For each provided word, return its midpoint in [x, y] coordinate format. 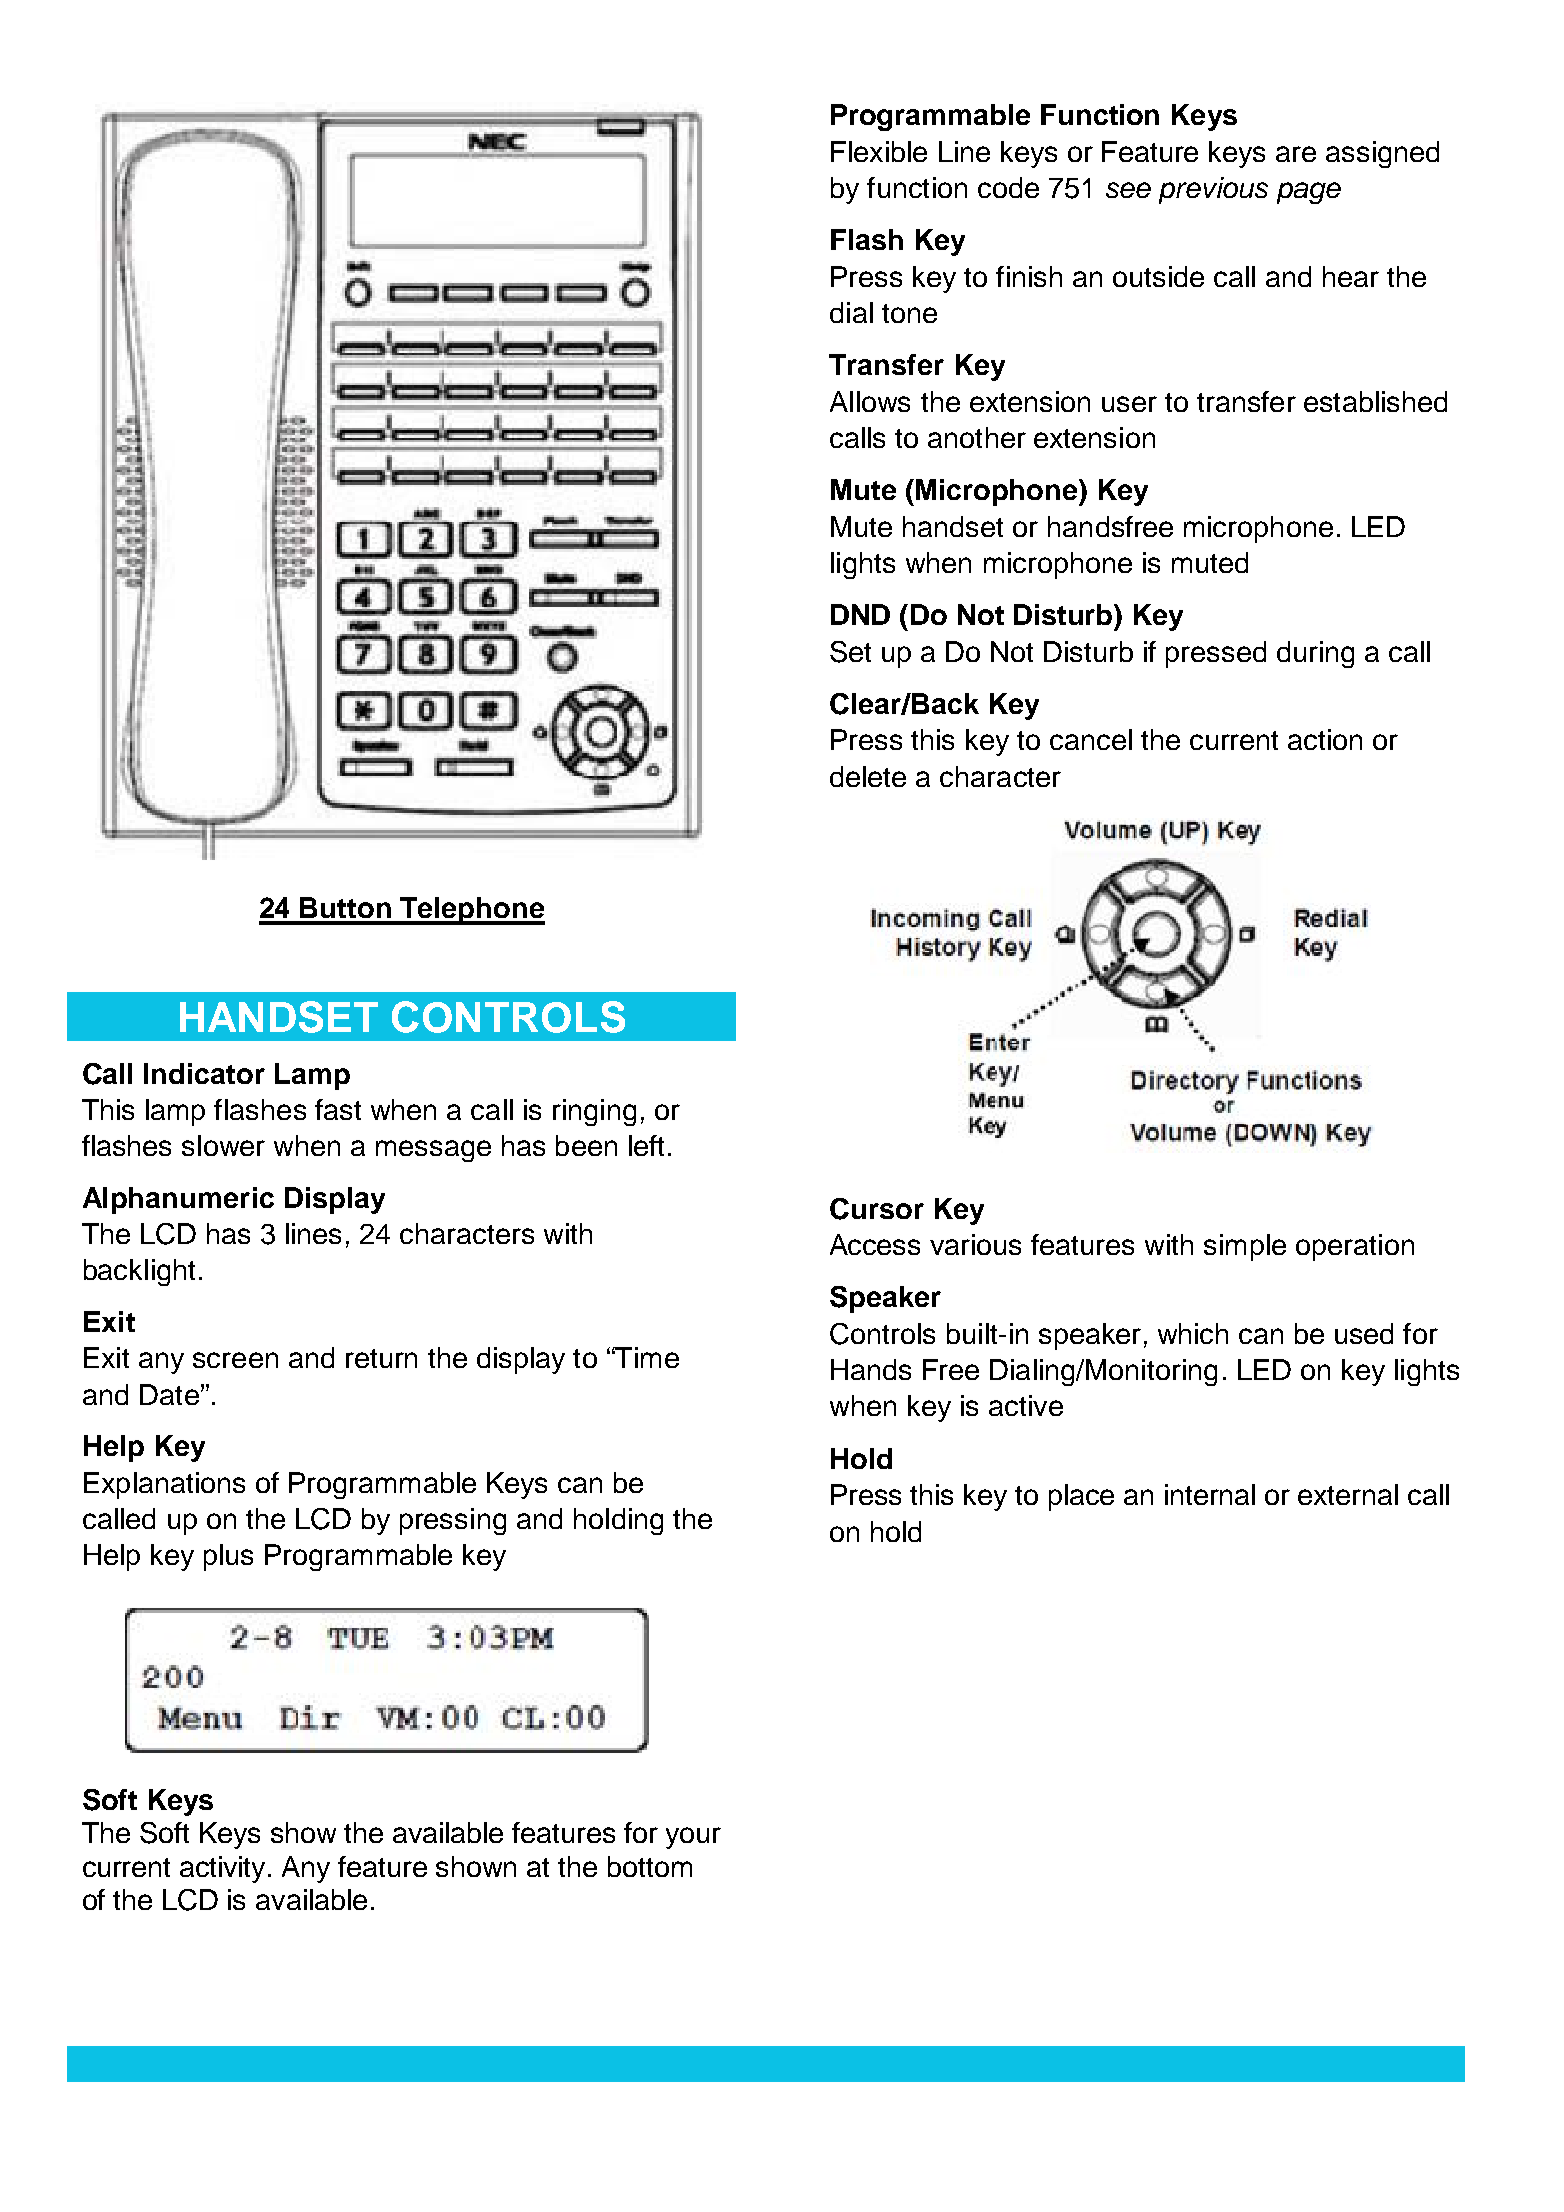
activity [224, 1869]
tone [909, 313]
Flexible [879, 151]
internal [1210, 1494]
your [693, 1838]
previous [1213, 190]
